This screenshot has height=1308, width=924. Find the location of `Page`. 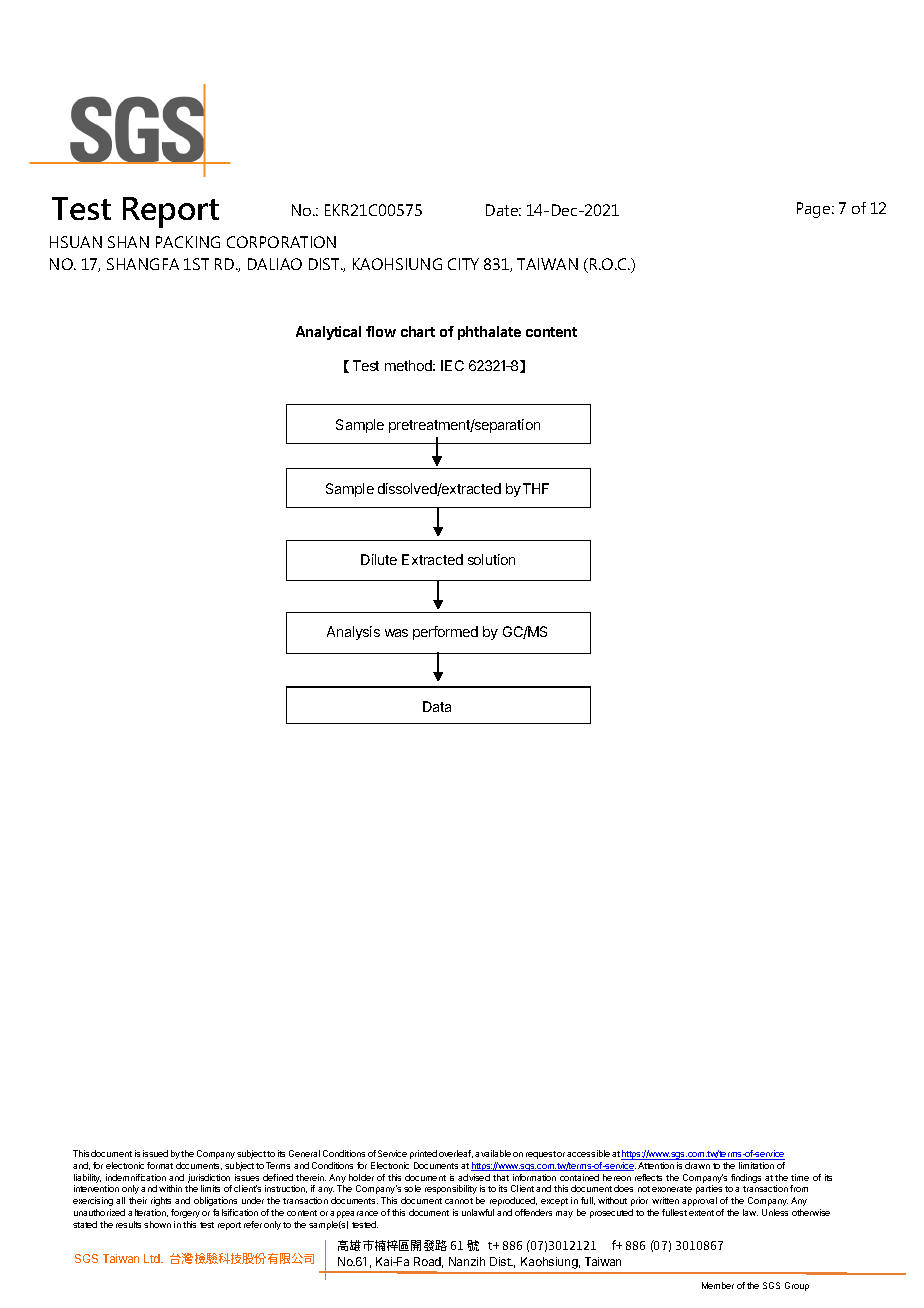

Page is located at coordinates (815, 210).
